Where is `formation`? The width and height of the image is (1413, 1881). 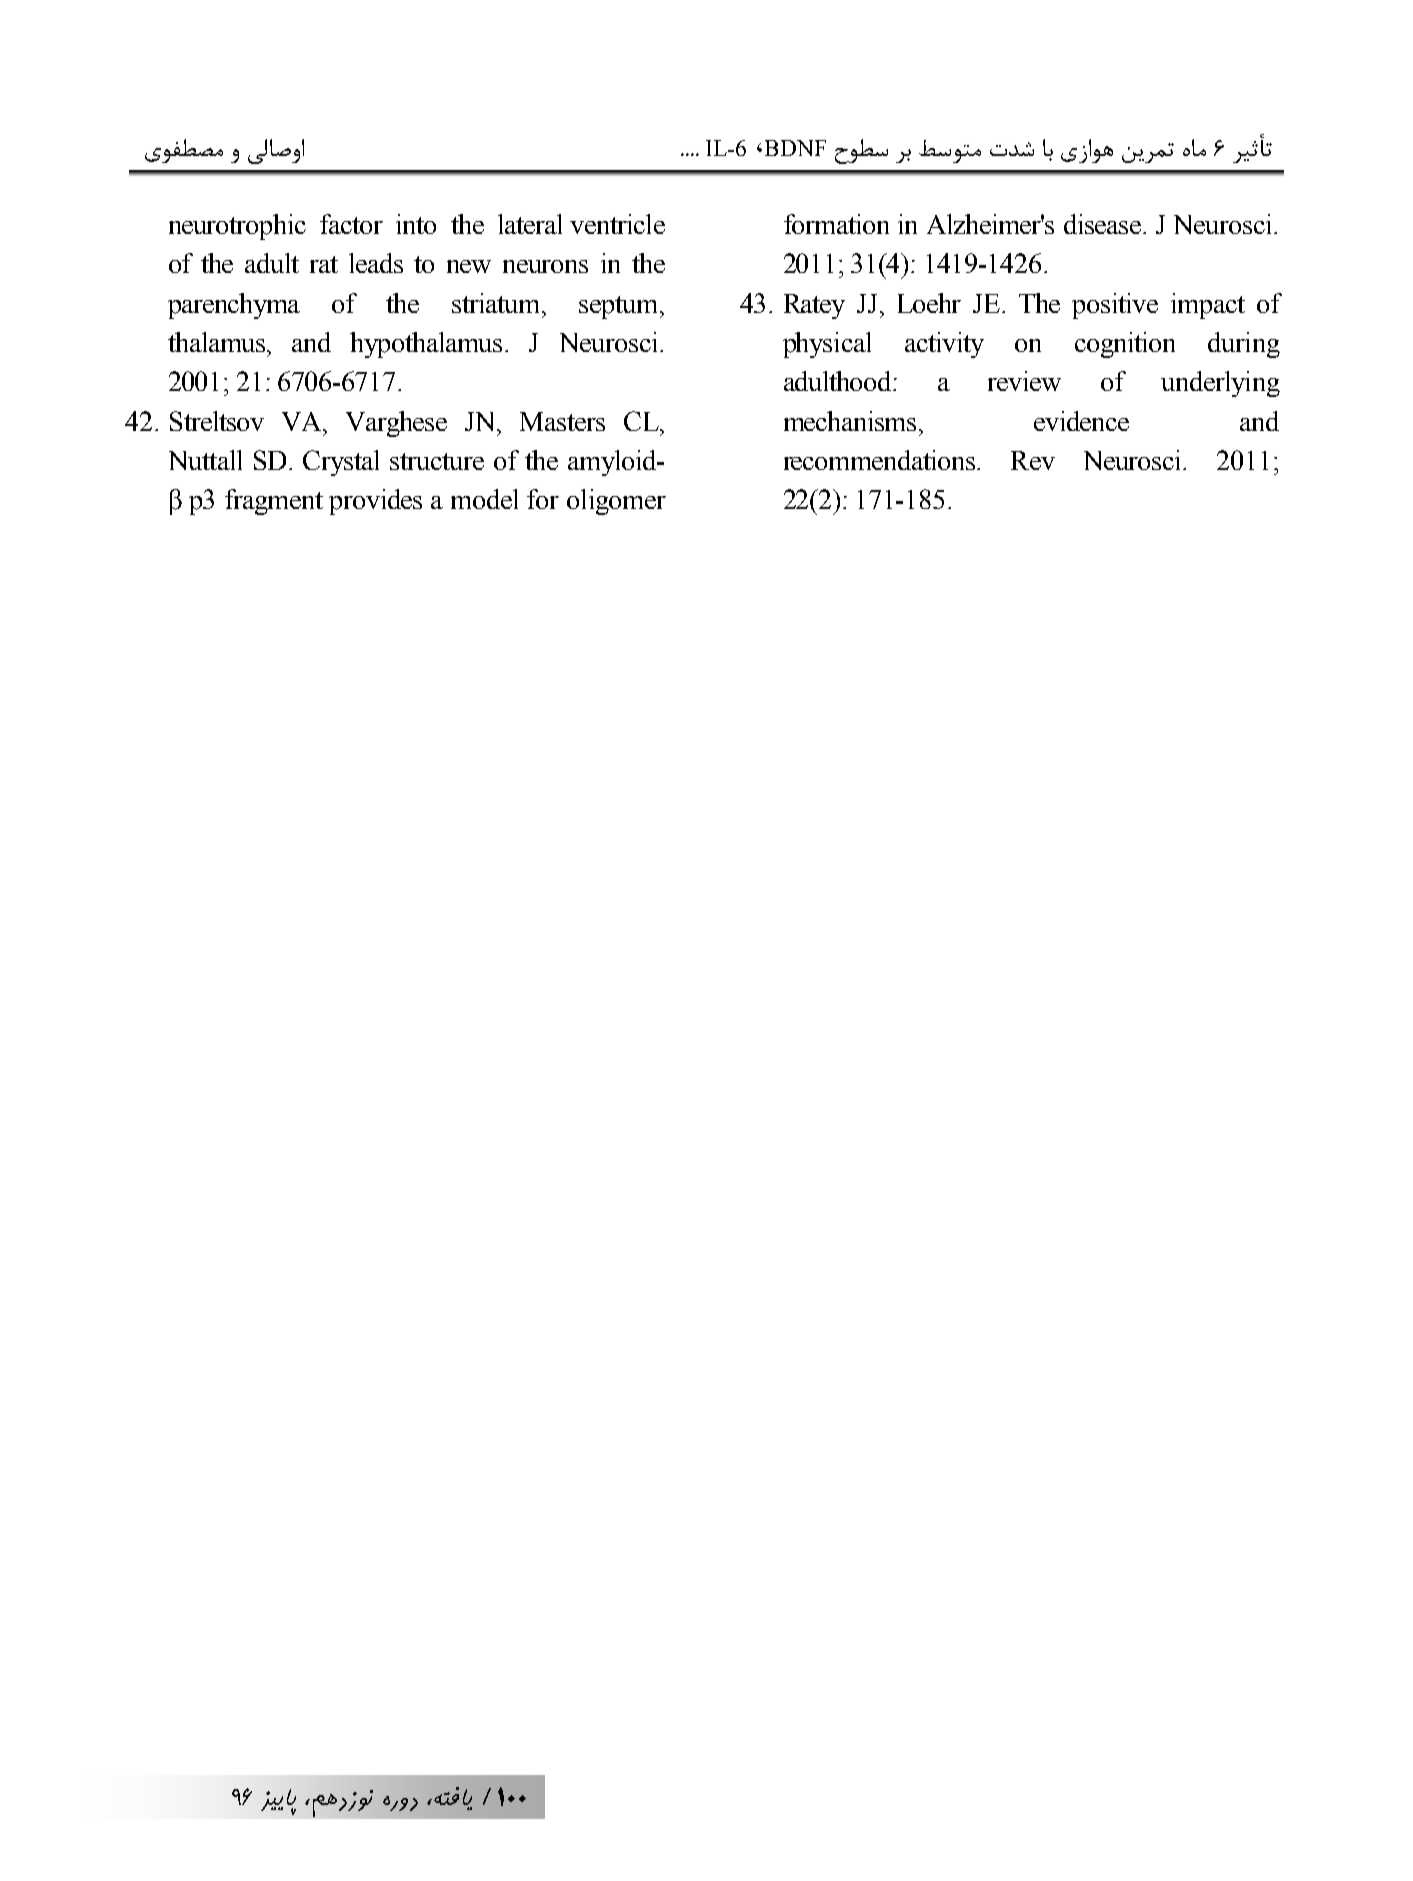 formation is located at coordinates (836, 224).
